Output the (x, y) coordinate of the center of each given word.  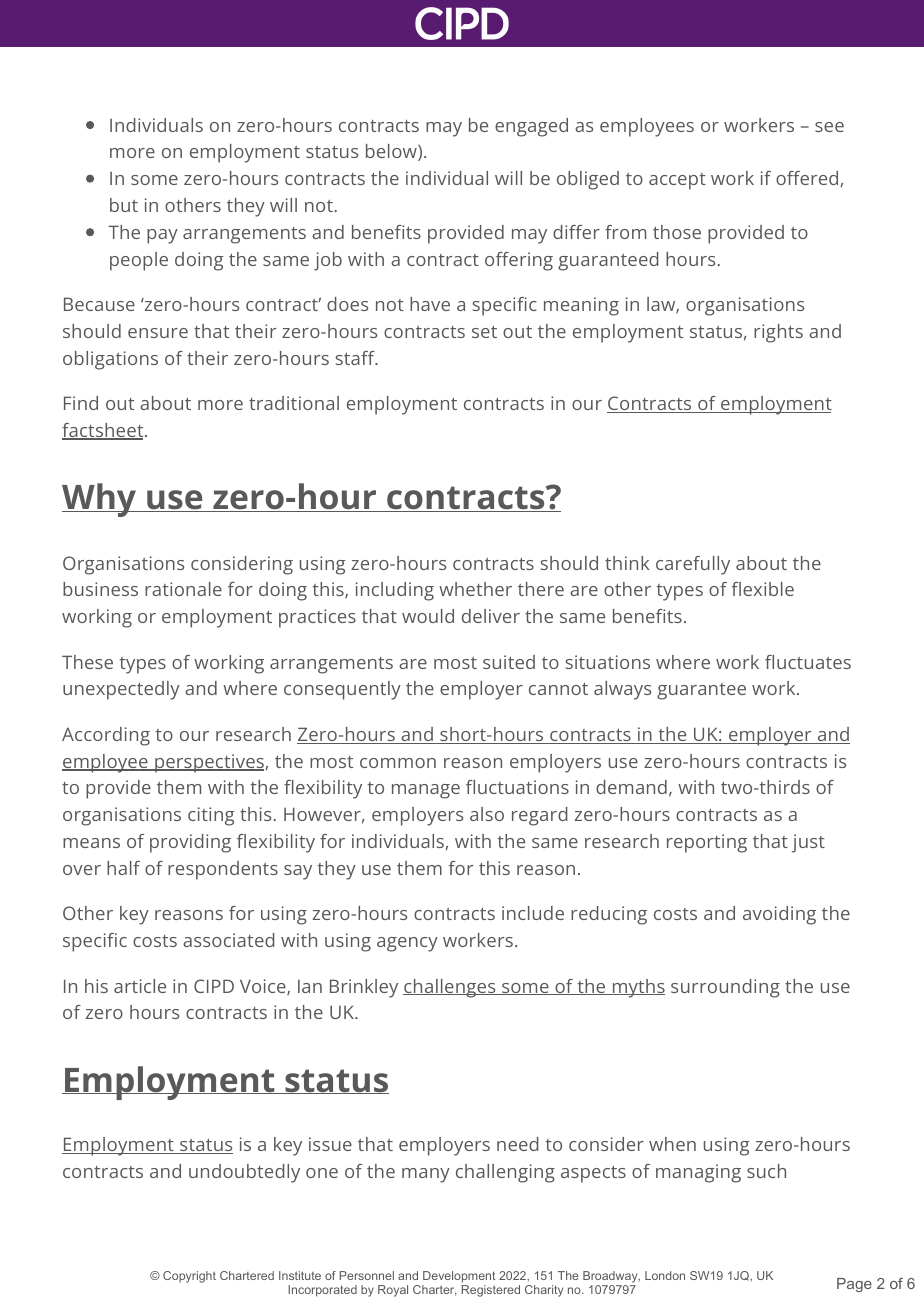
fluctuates (808, 662)
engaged (531, 127)
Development (459, 1277)
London (665, 1275)
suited (509, 662)
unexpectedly (121, 690)
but (124, 205)
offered (807, 178)
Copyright (189, 1277)
